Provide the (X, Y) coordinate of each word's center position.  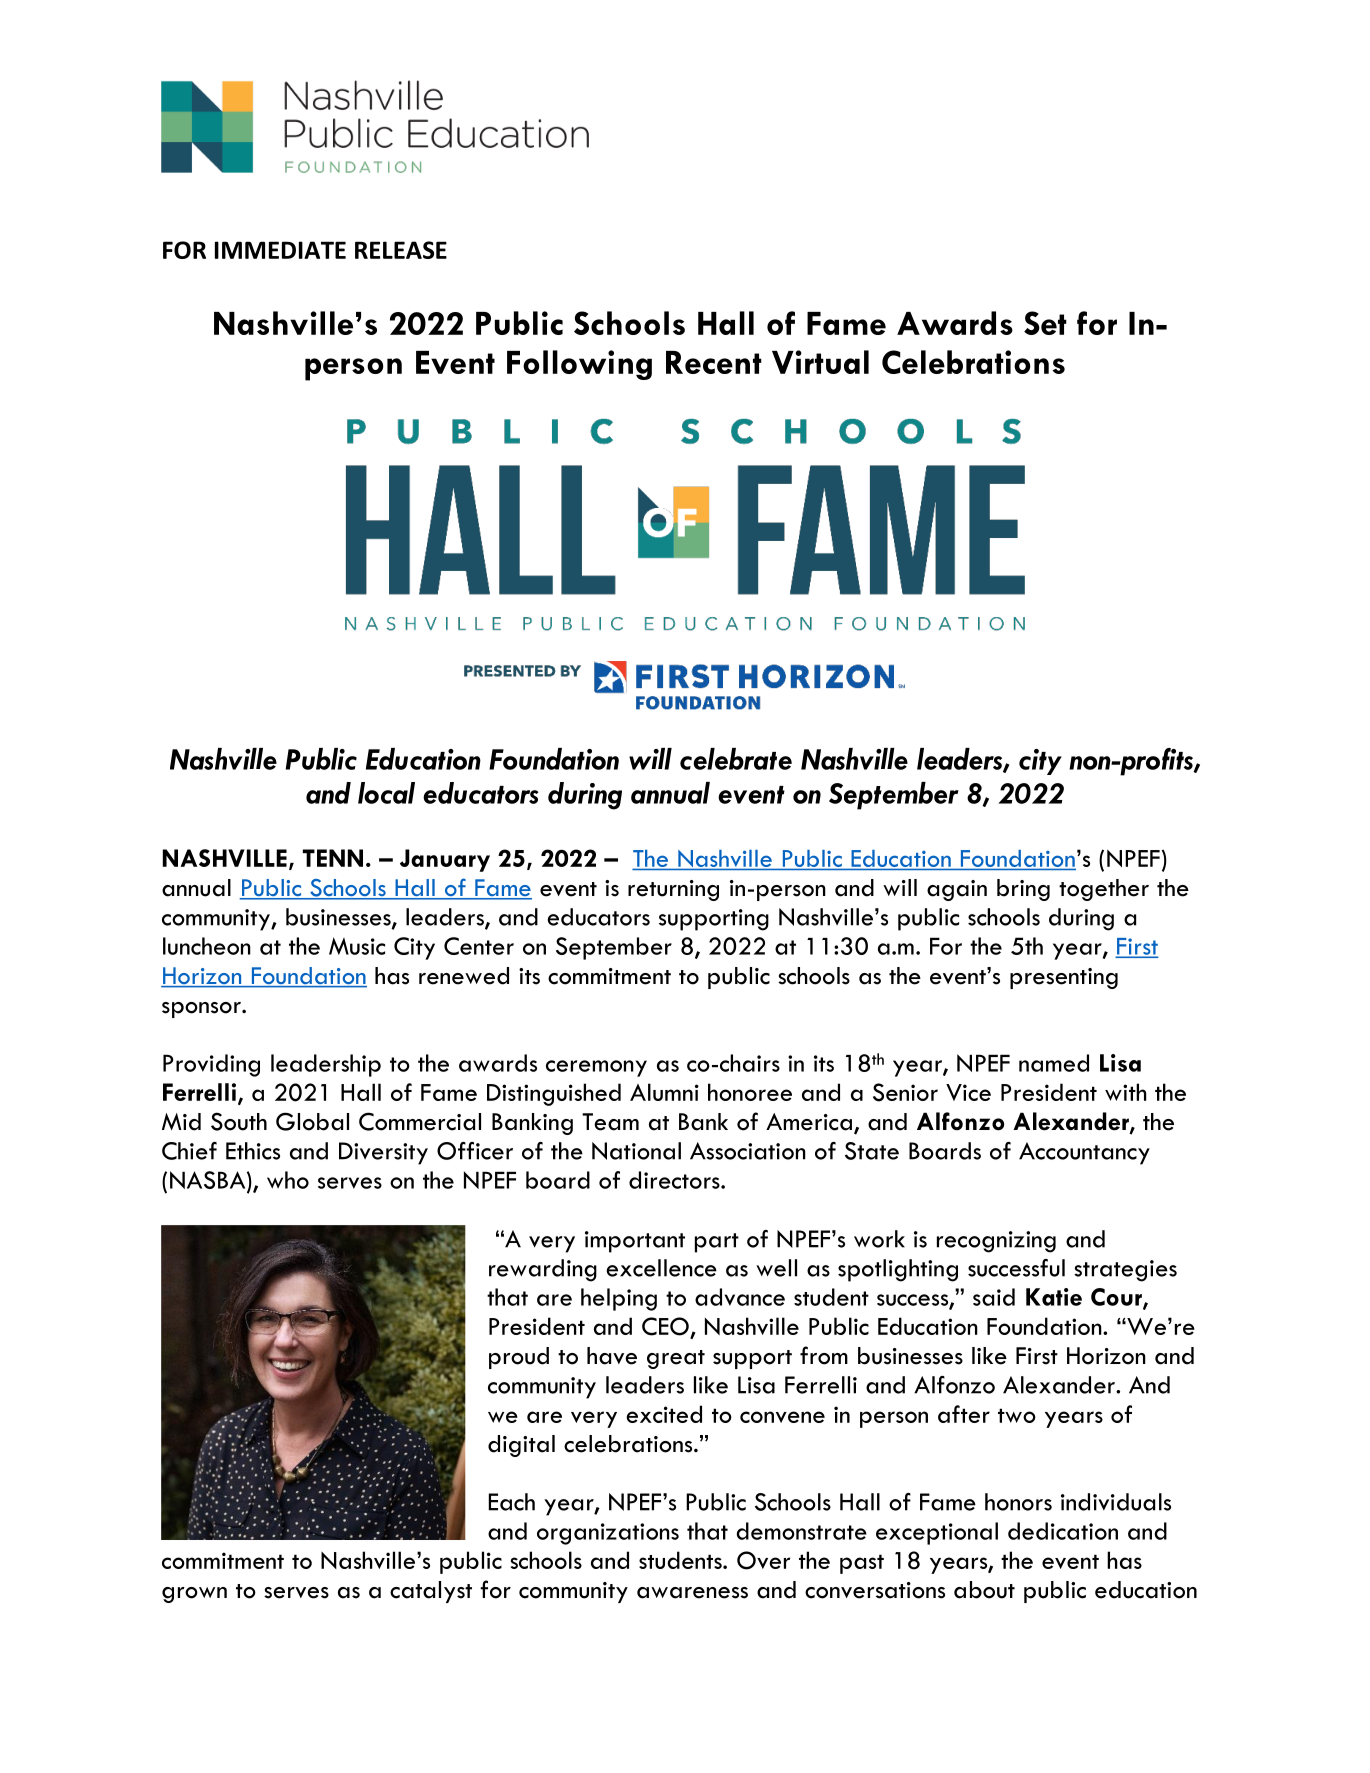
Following (579, 365)
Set (1045, 323)
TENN (333, 858)
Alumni (664, 1092)
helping (619, 1299)
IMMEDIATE (280, 250)
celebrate (736, 759)
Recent (714, 362)
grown (194, 1595)
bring (1023, 890)
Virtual (820, 362)
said (994, 1297)
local (386, 793)
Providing (211, 1065)
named (1054, 1063)
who (288, 1180)
